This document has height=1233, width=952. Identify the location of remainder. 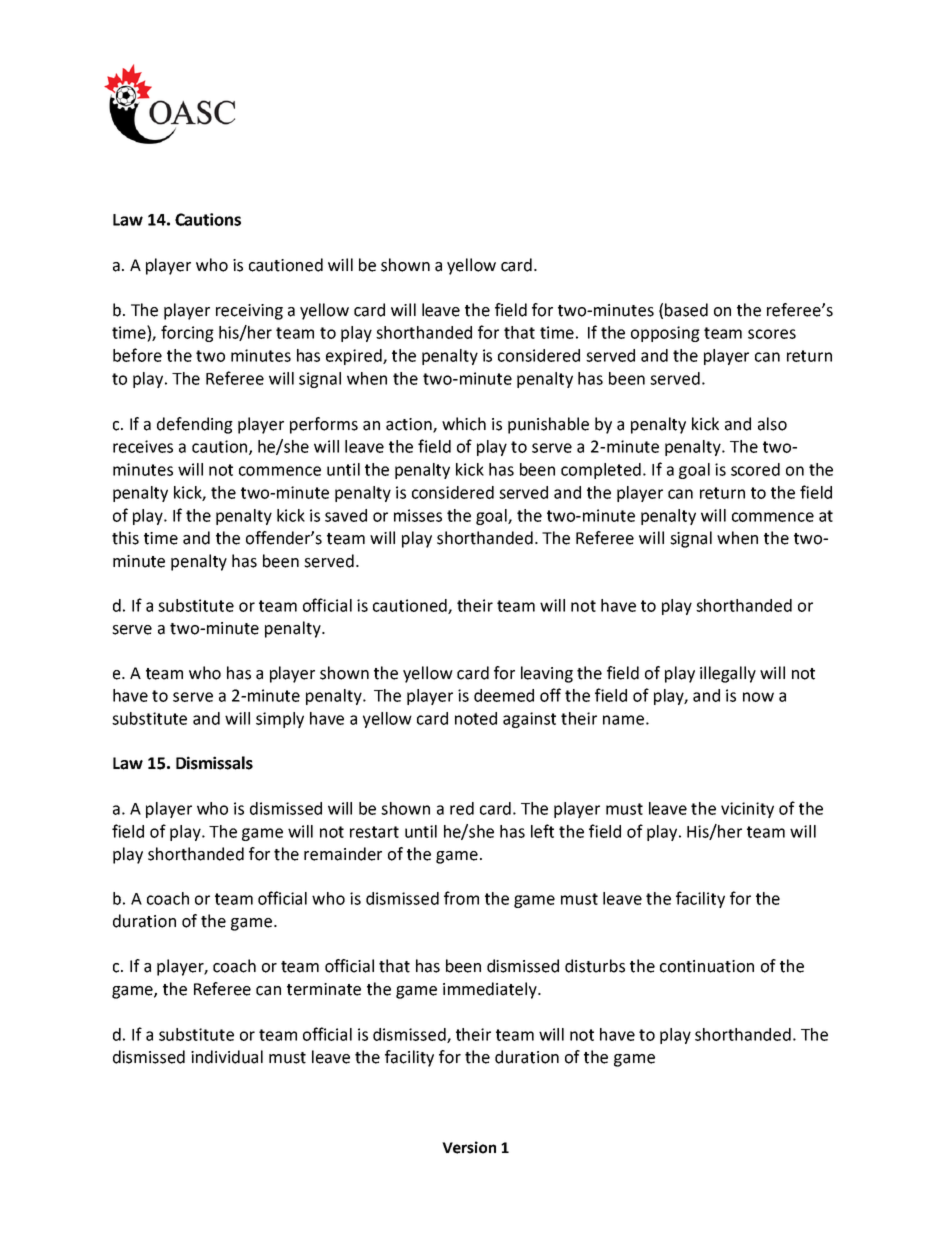
(343, 854).
